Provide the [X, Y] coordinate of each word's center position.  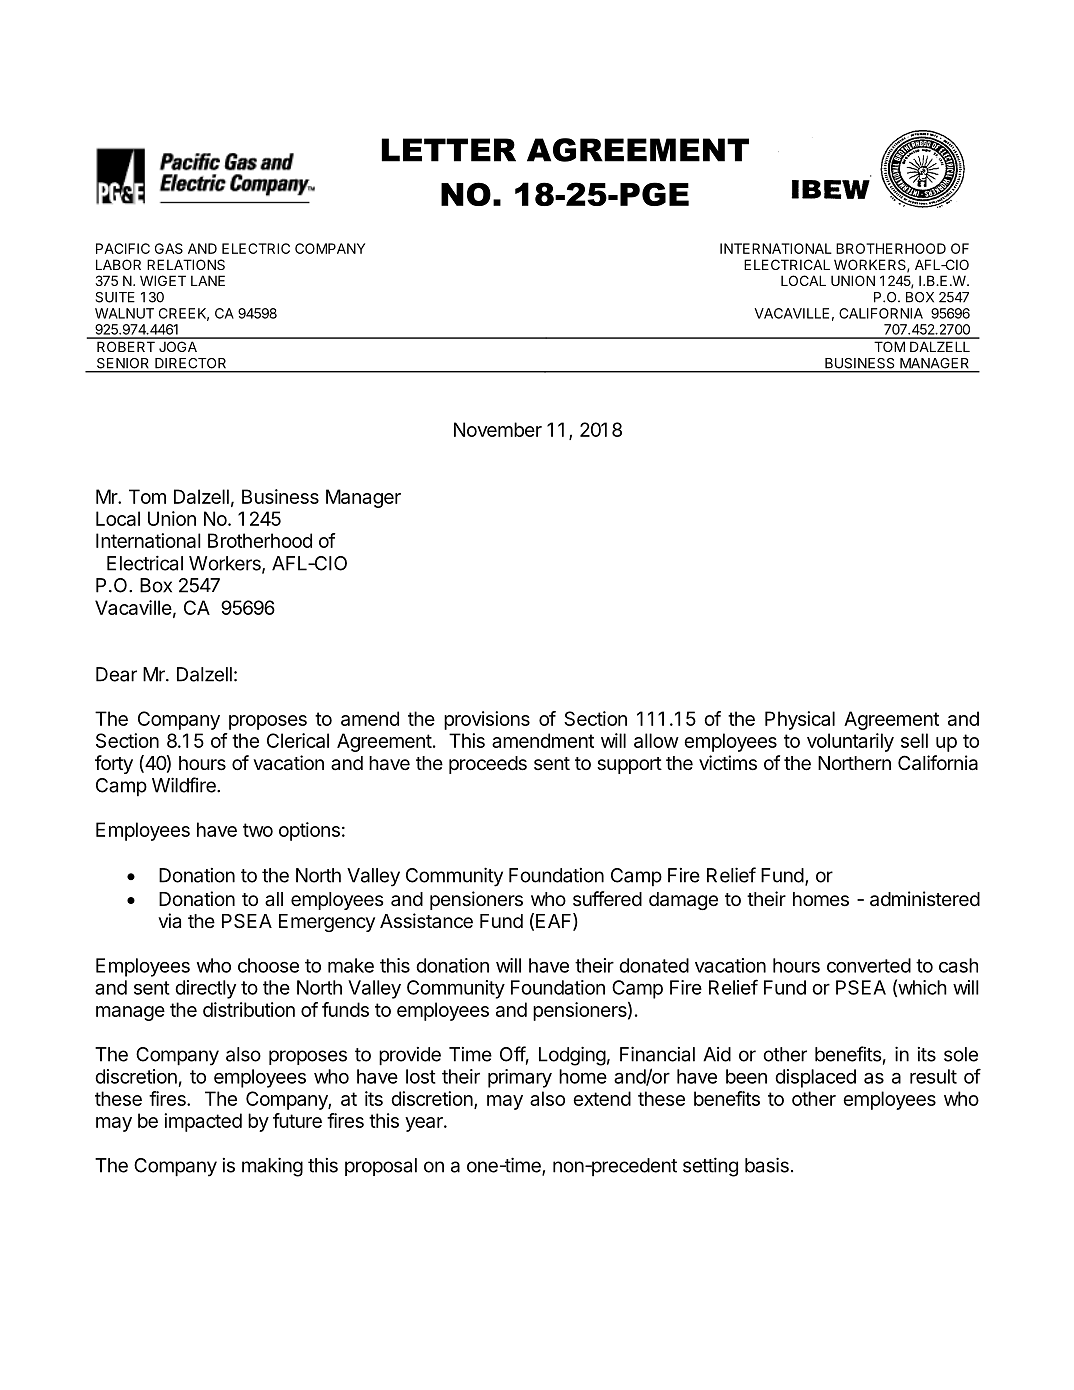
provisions [487, 720]
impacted [203, 1122]
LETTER [449, 150]
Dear [116, 674]
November [498, 429]
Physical [800, 720]
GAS [169, 248]
